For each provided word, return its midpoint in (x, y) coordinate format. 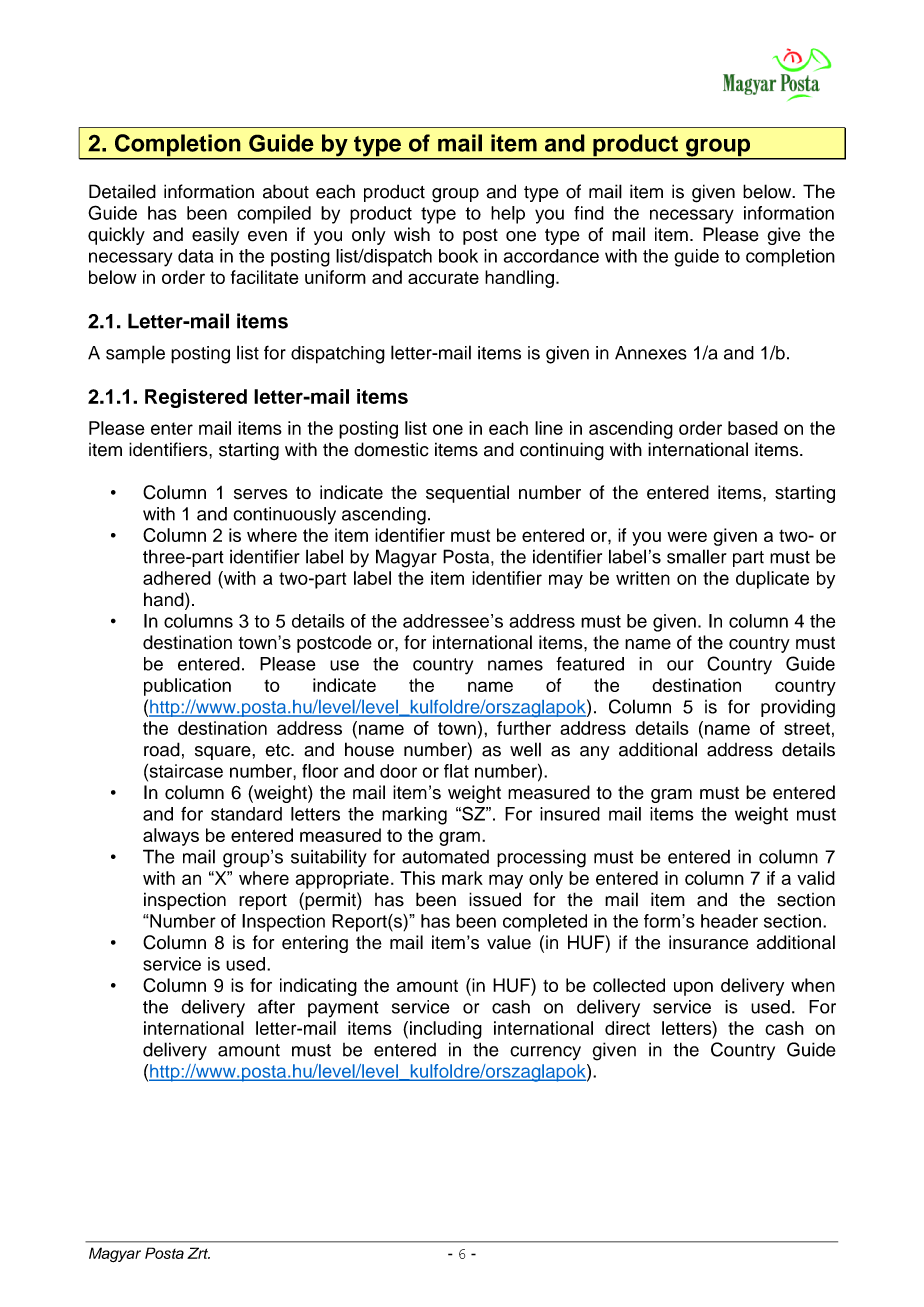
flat (456, 771)
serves (261, 494)
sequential (467, 494)
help (508, 215)
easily (215, 236)
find (589, 213)
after (276, 1006)
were (687, 536)
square (224, 753)
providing (798, 708)
